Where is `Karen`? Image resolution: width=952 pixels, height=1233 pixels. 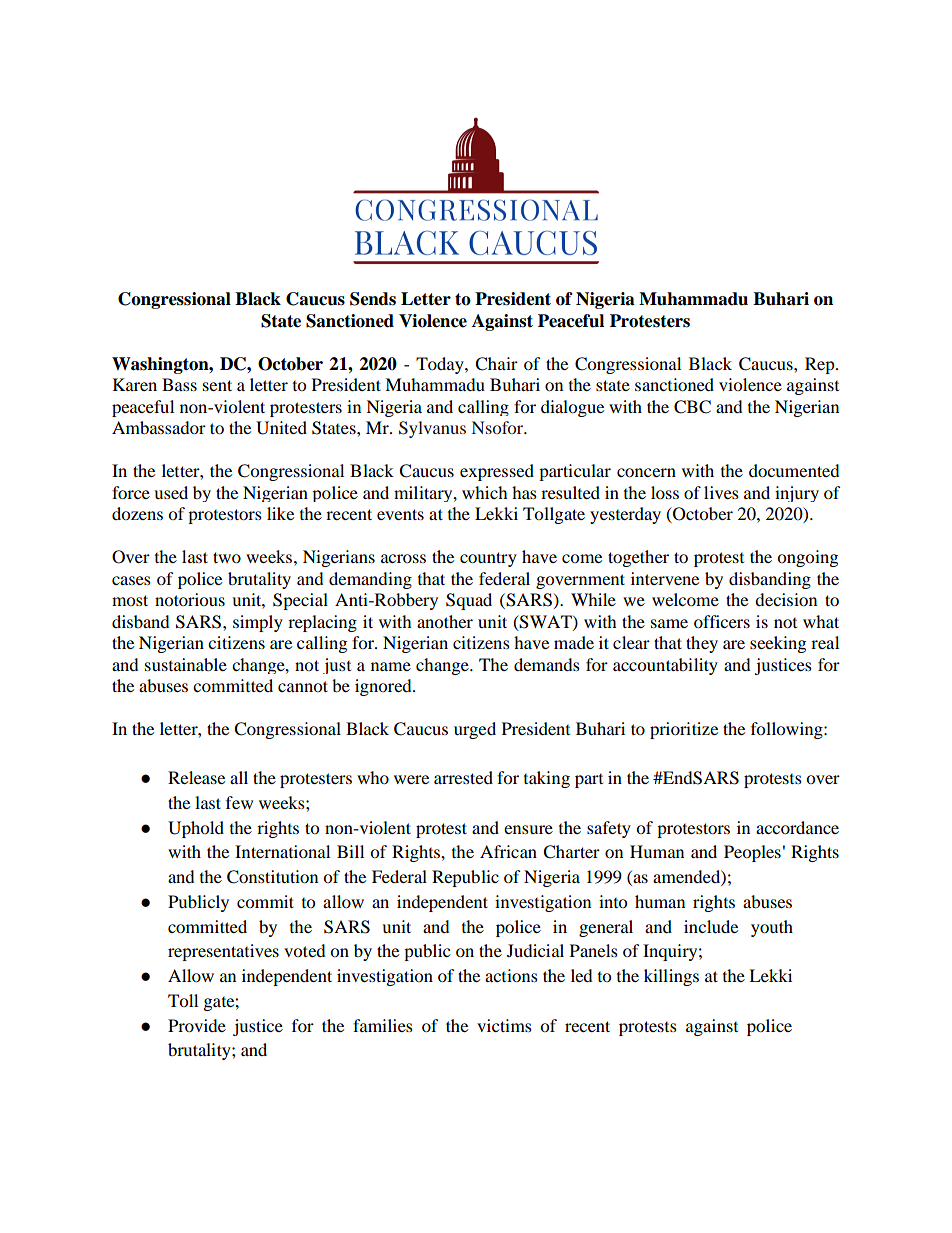 Karen is located at coordinates (135, 384).
